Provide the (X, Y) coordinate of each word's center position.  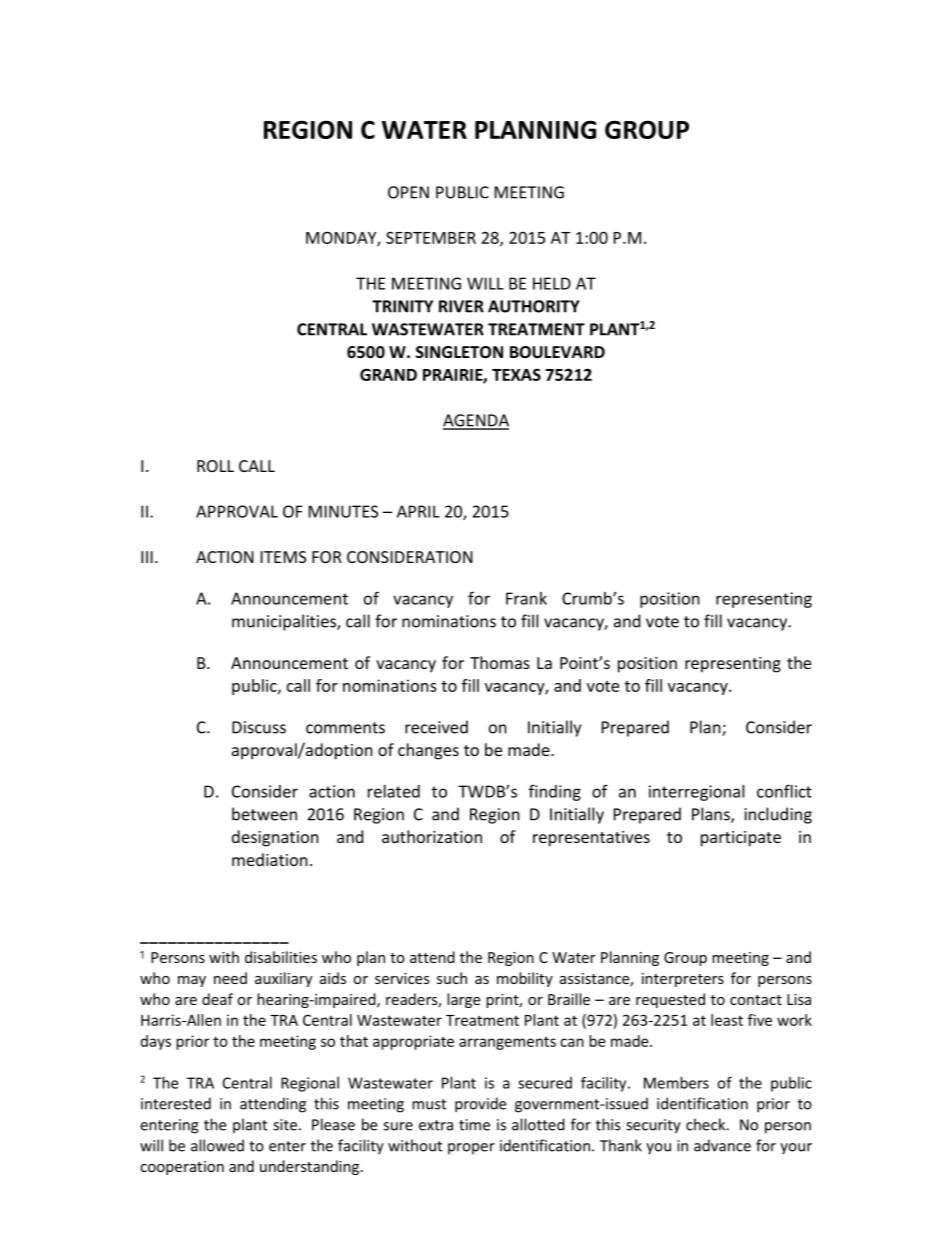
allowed (217, 1145)
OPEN (408, 192)
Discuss (259, 727)
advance (722, 1145)
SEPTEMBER (431, 237)
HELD (552, 283)
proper (471, 1149)
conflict (784, 791)
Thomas (500, 662)
